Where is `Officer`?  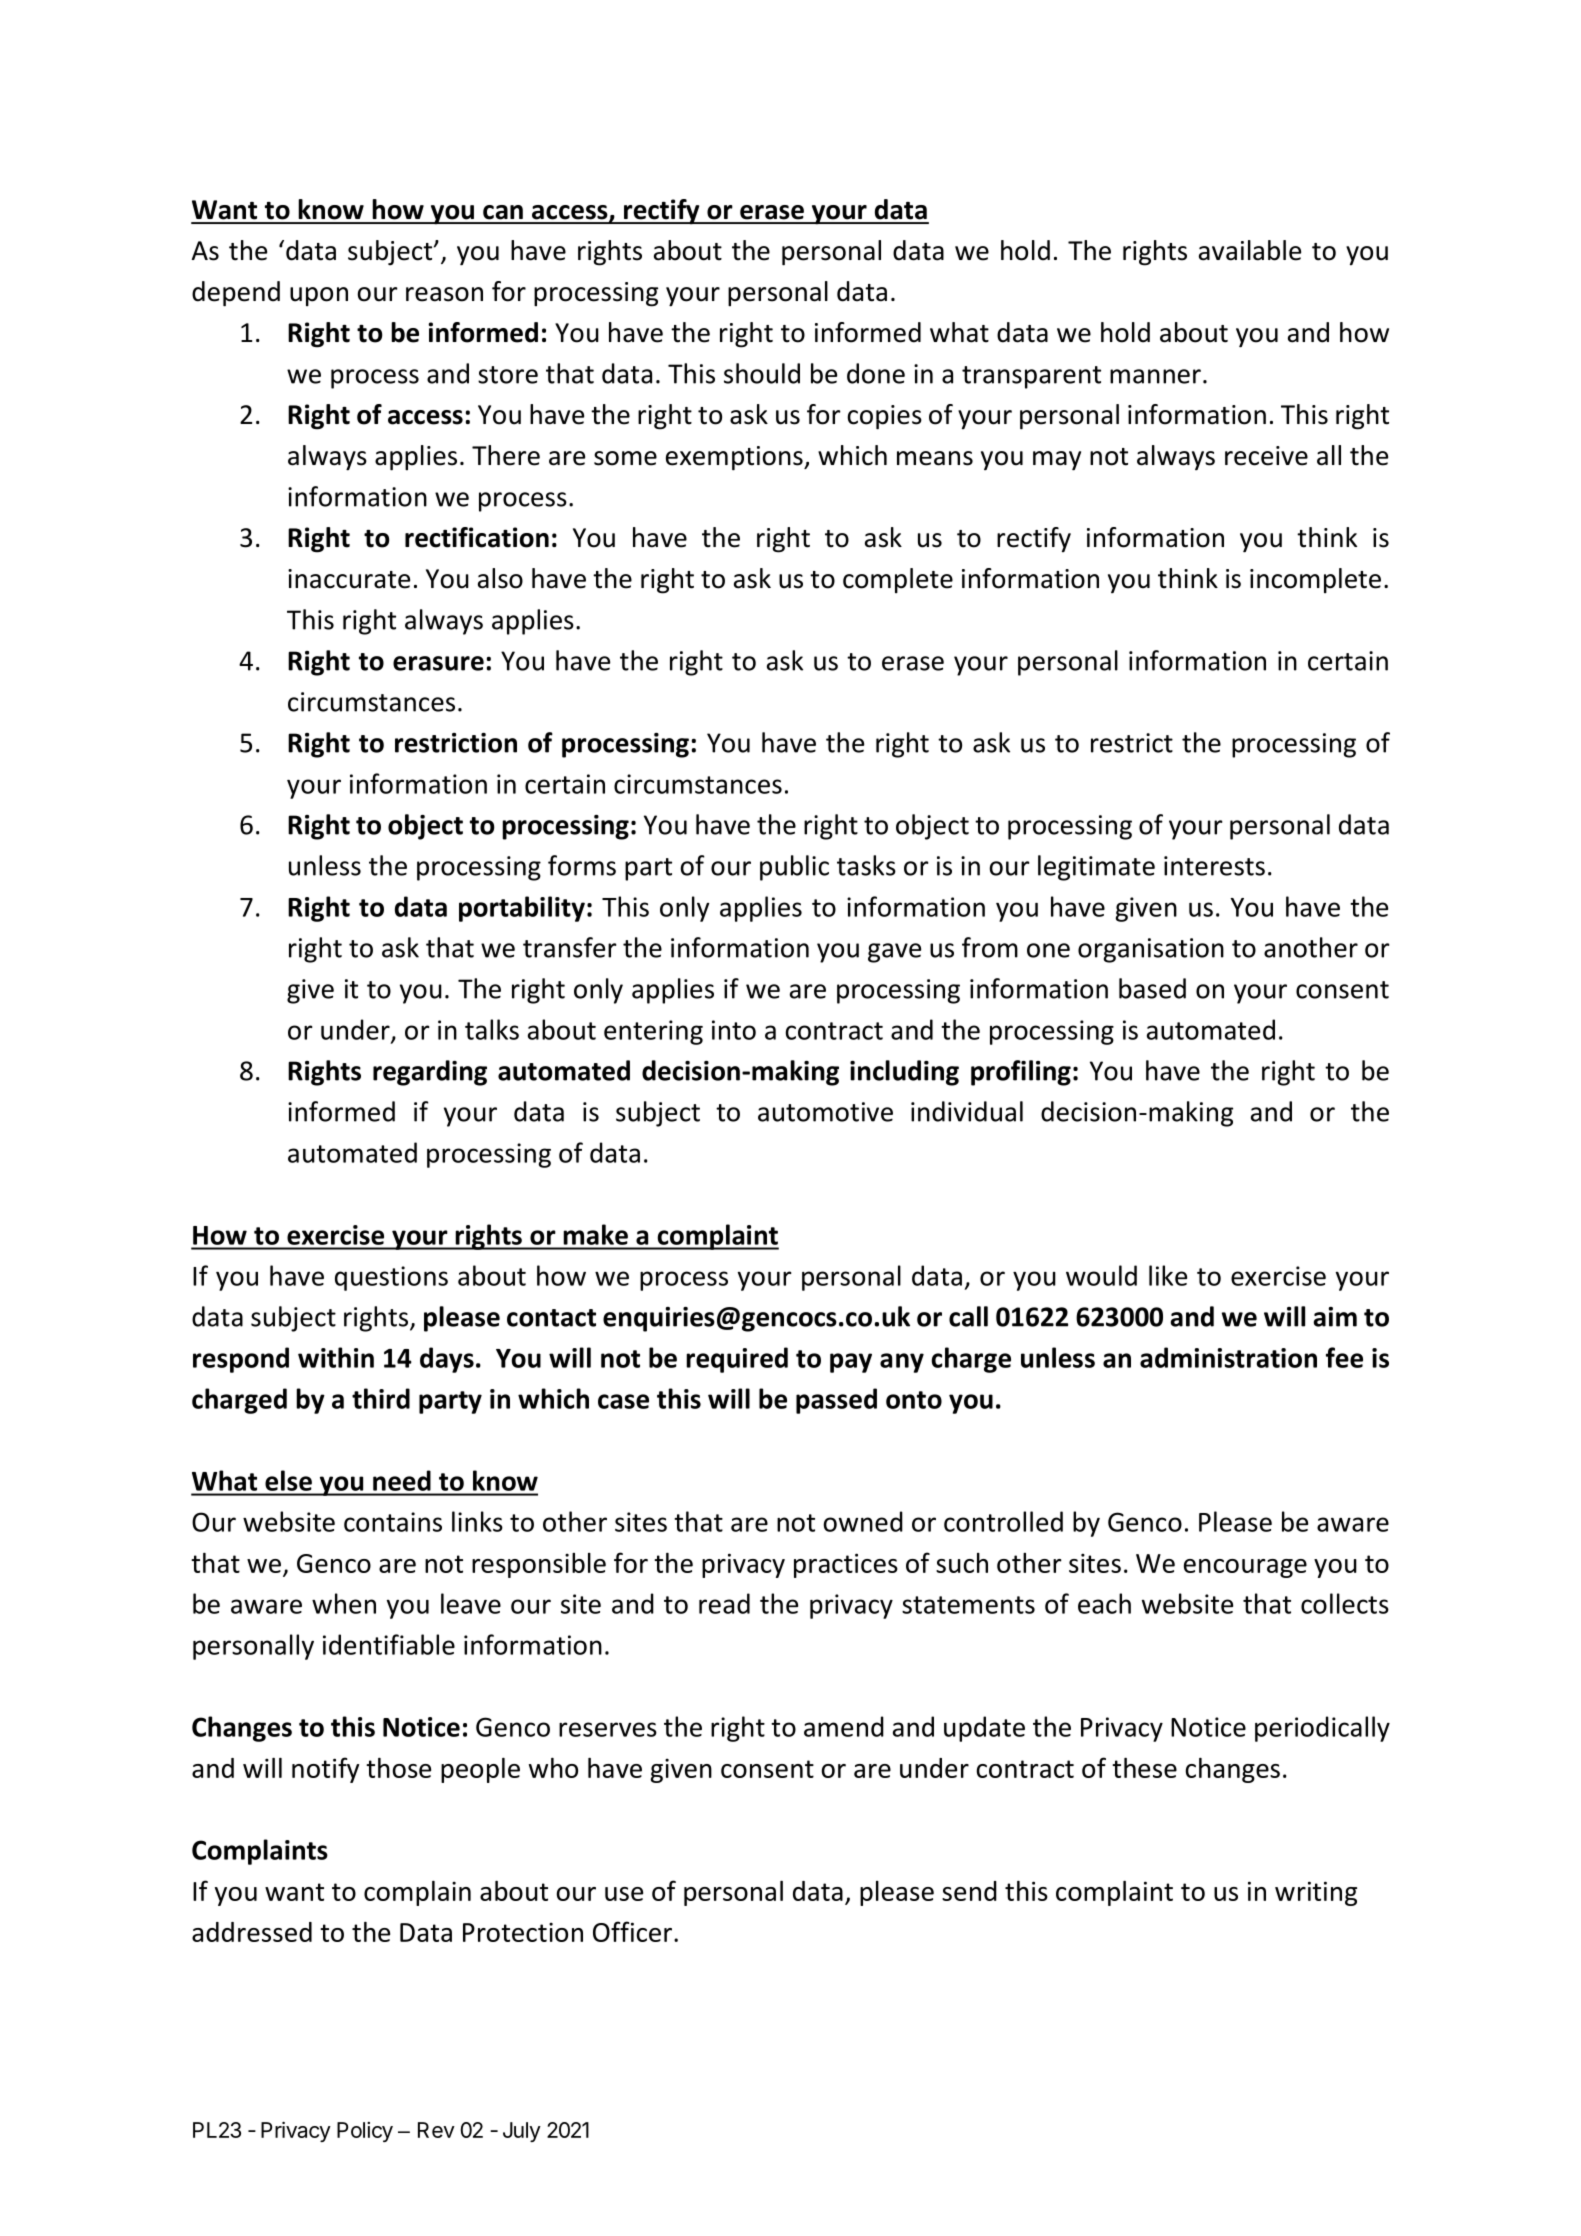 Officer is located at coordinates (634, 1931).
